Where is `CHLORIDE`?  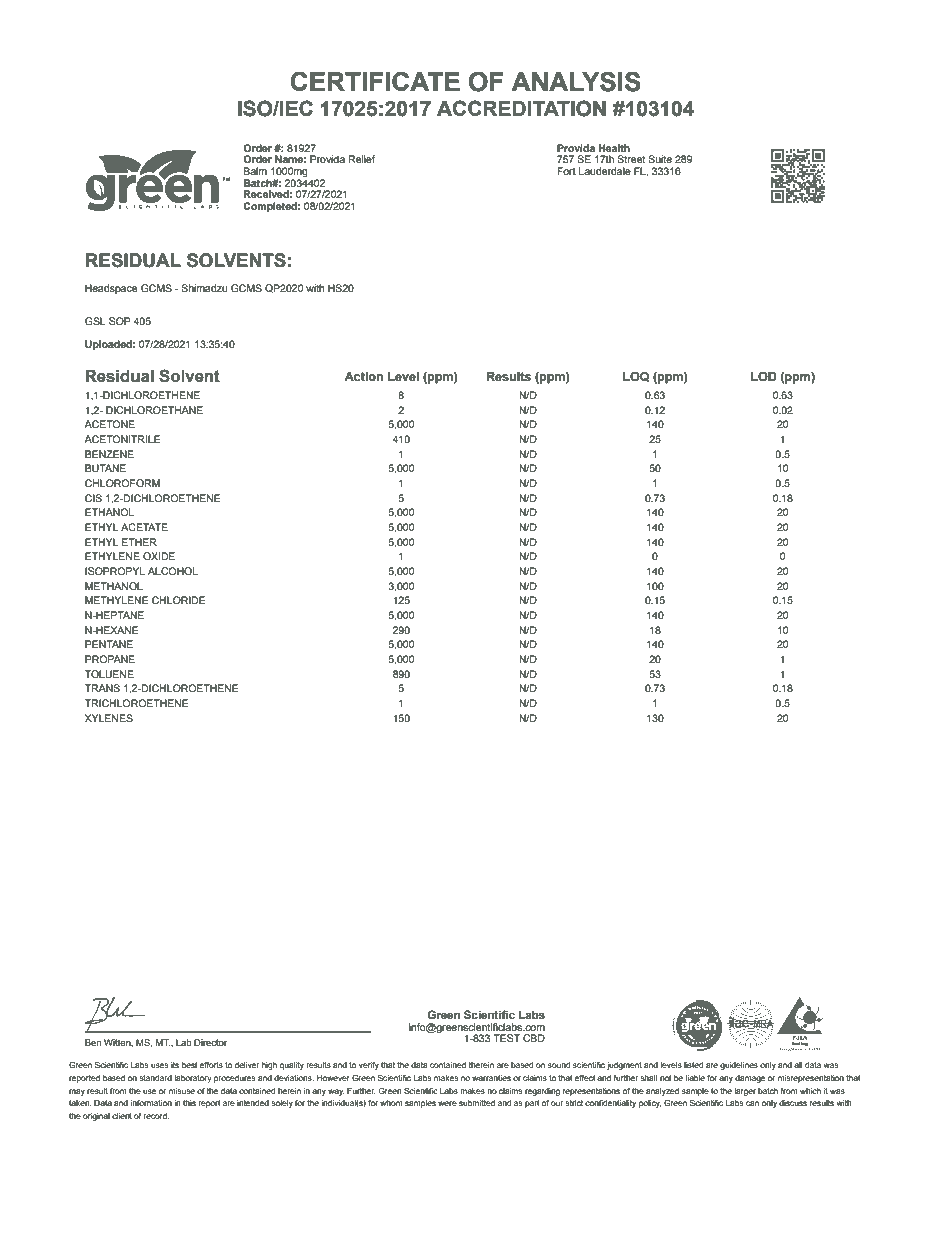 CHLORIDE is located at coordinates (178, 600).
